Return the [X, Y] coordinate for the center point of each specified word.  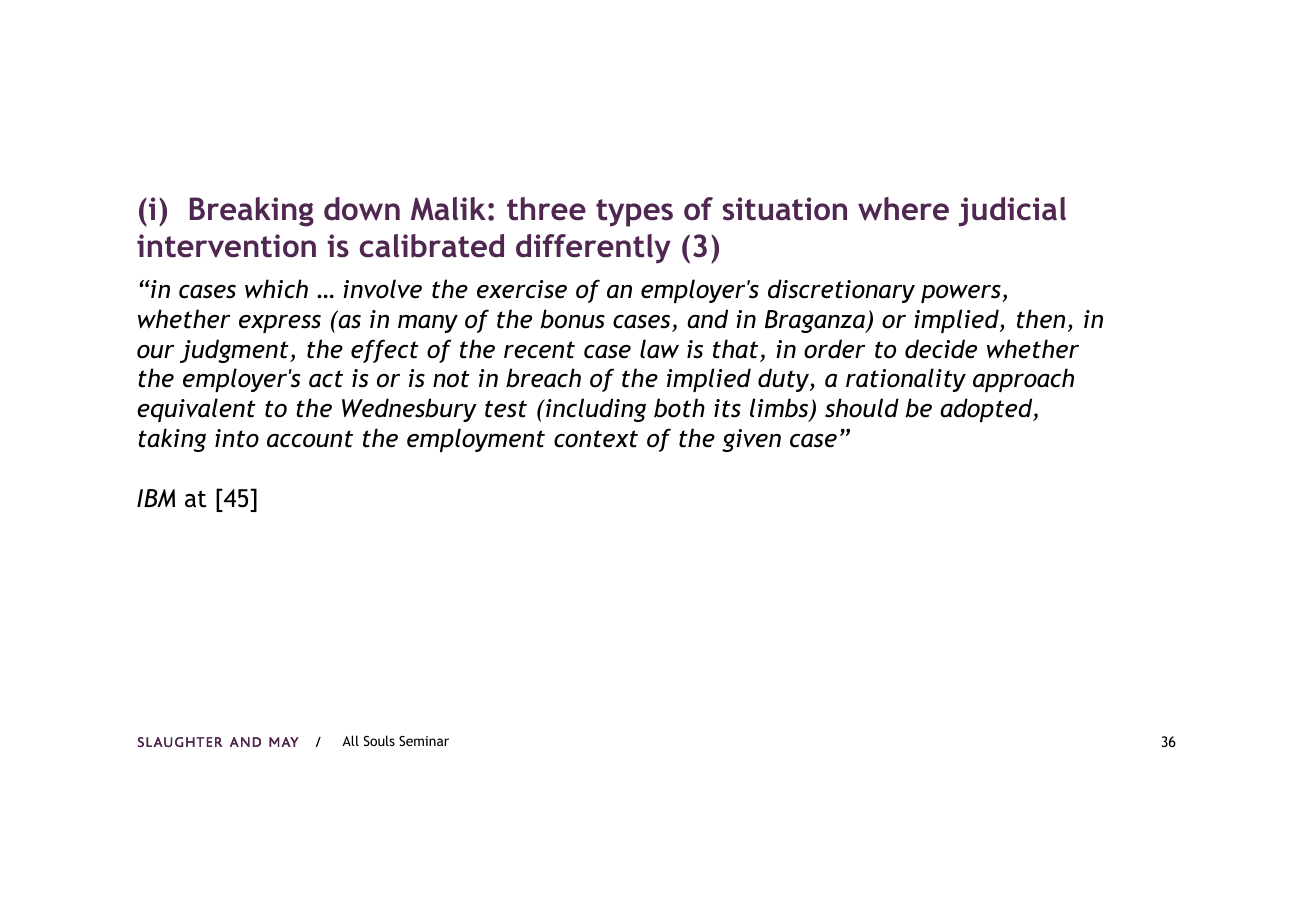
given [751, 440]
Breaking [252, 212]
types [634, 213]
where [903, 209]
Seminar [424, 741]
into [237, 438]
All [350, 740]
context [596, 439]
